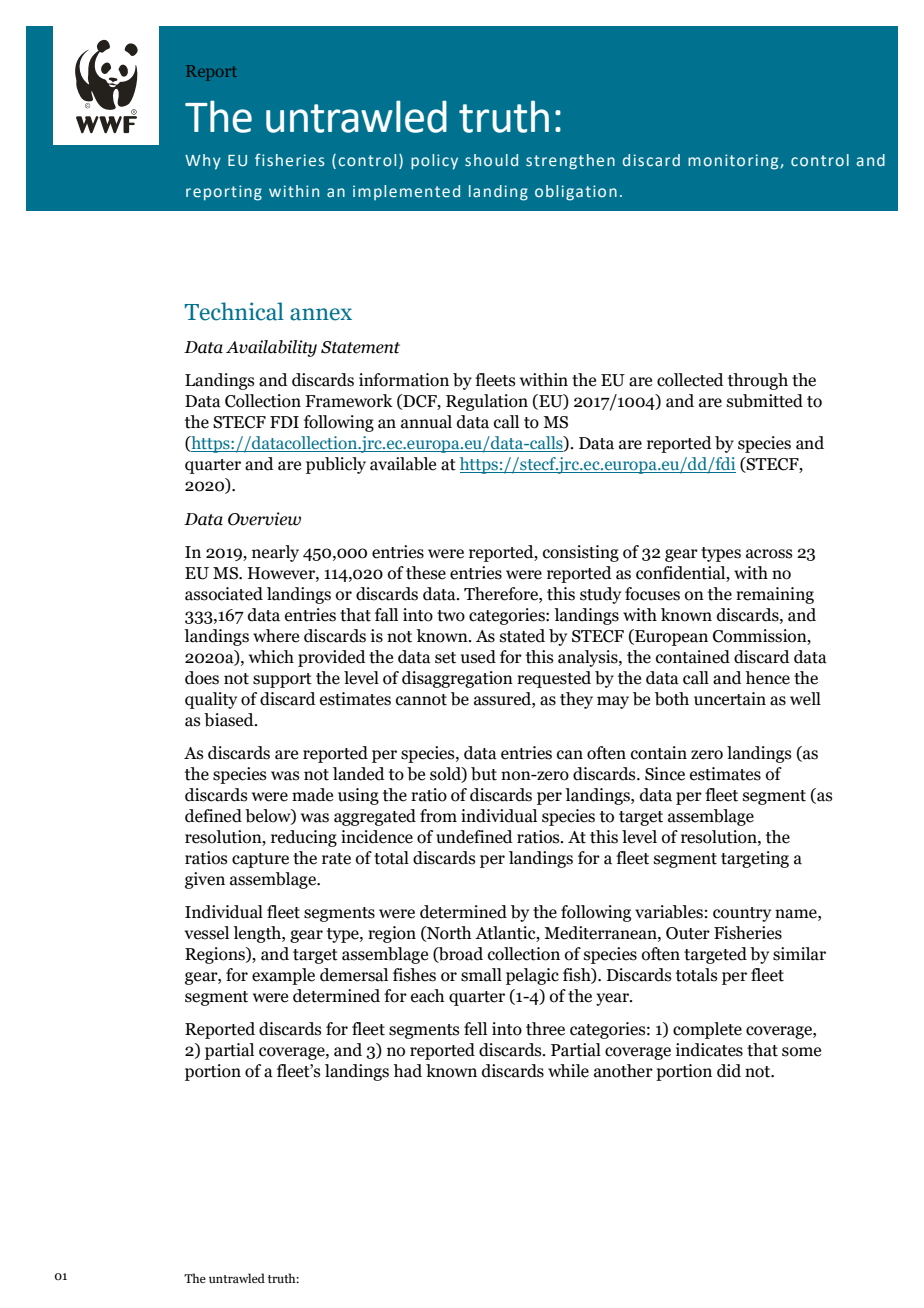  What do you see at coordinates (734, 162) in the screenshot?
I see `monitoring` at bounding box center [734, 162].
